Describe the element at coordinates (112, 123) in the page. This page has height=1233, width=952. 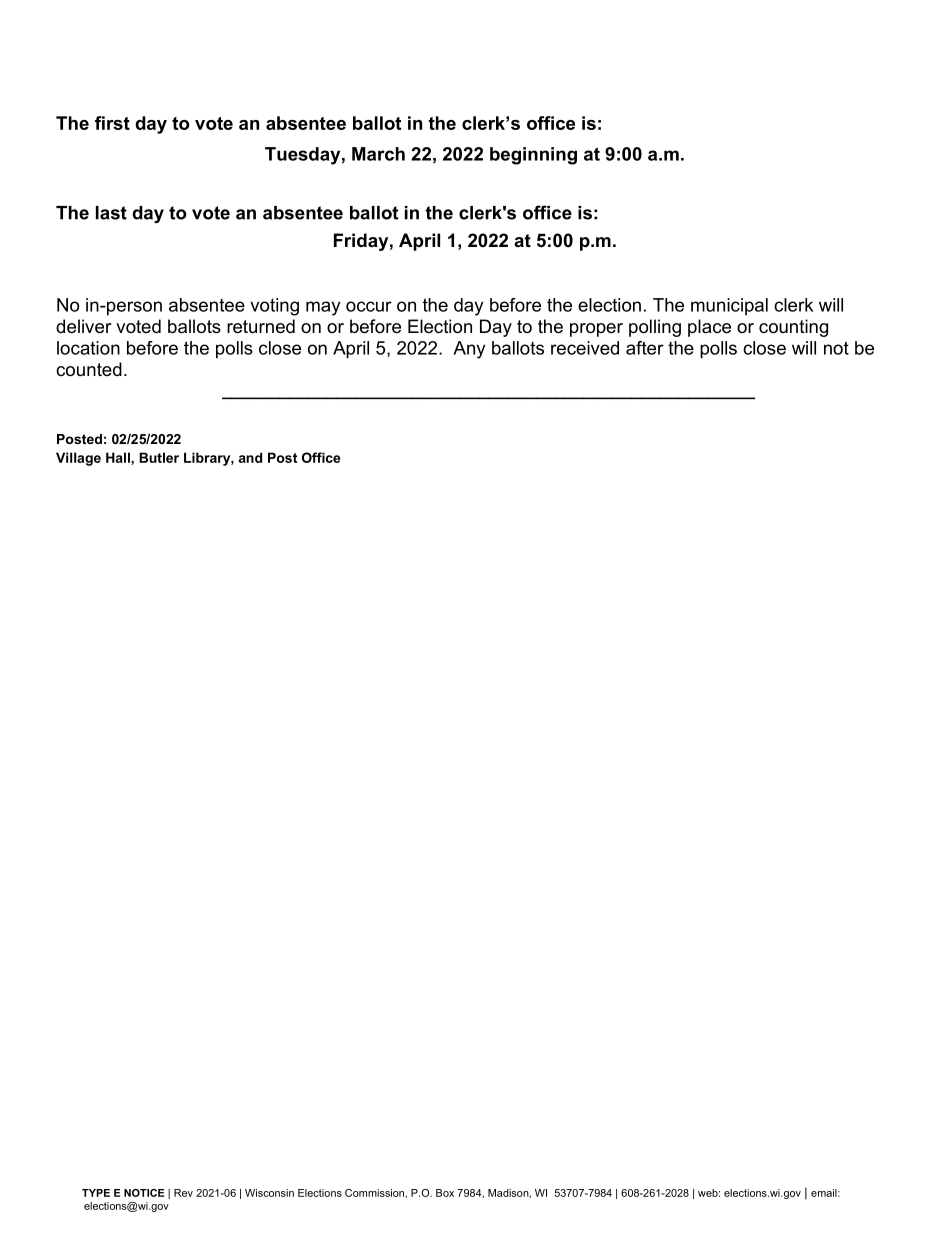
I see `first` at that location.
